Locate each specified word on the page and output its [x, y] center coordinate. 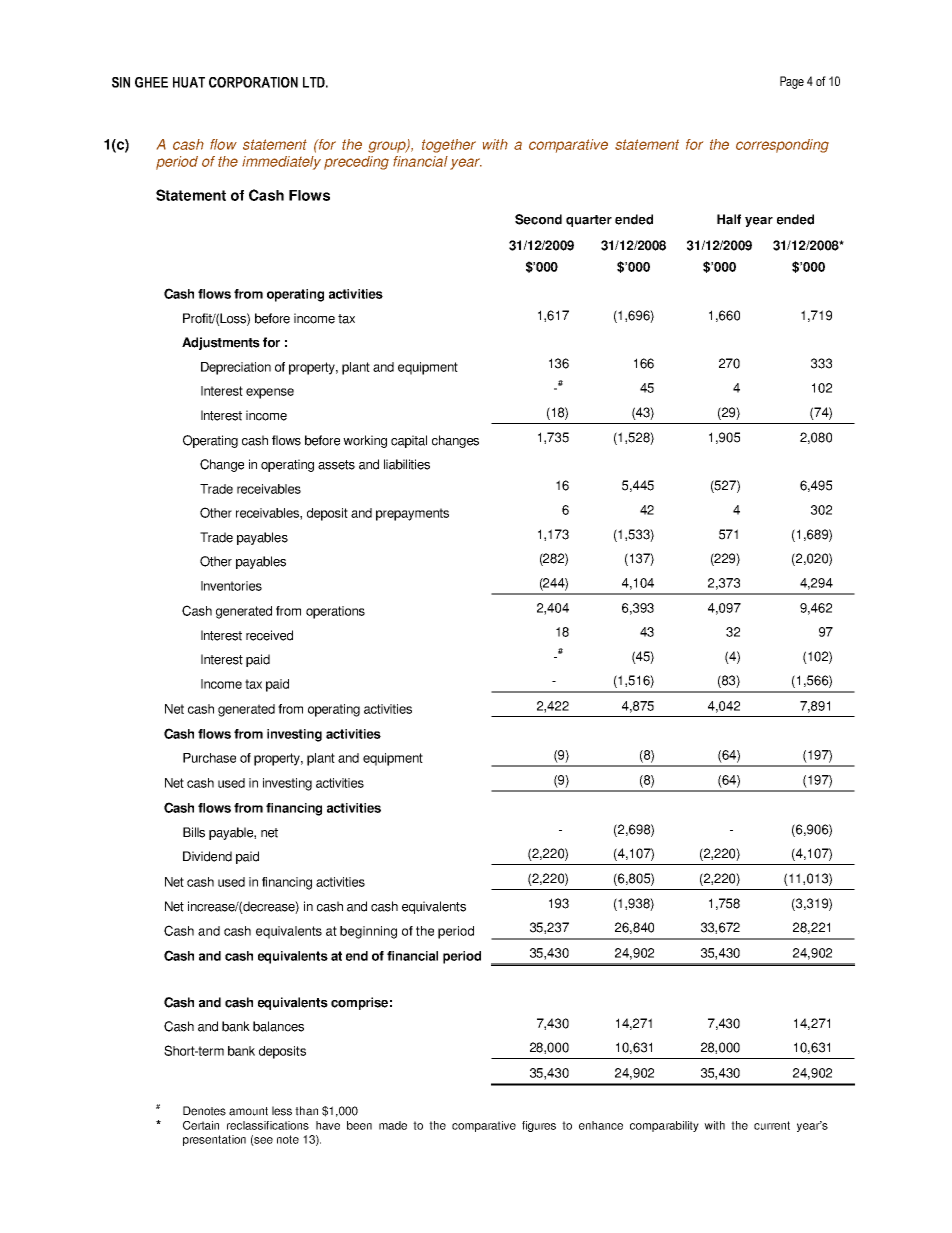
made [393, 1125]
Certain [201, 1125]
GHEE [151, 82]
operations [335, 612]
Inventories [231, 586]
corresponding [782, 146]
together [449, 146]
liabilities [407, 464]
